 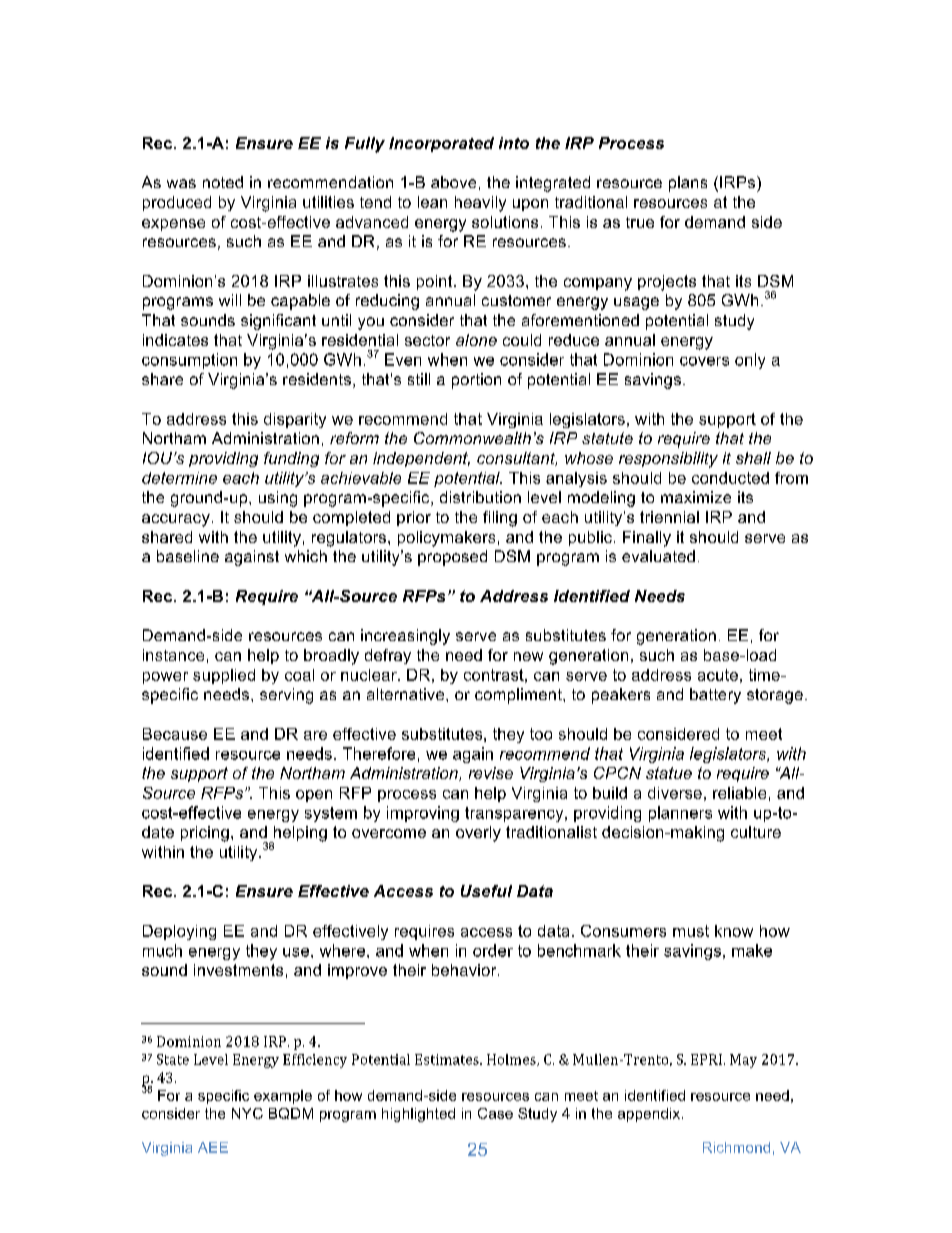 I want to click on noted, so click(x=223, y=182).
